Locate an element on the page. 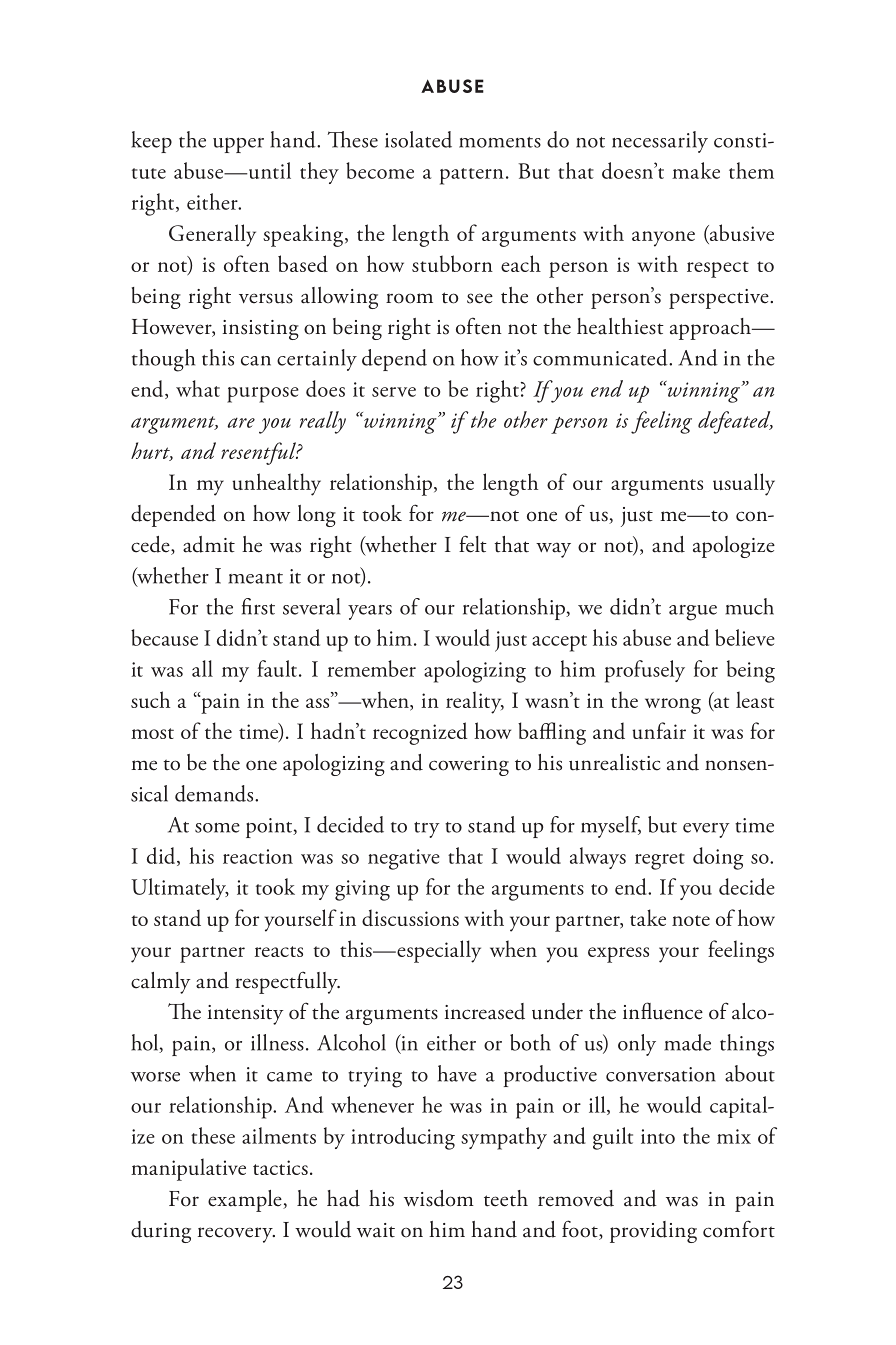  pattern is located at coordinates (472, 176).
